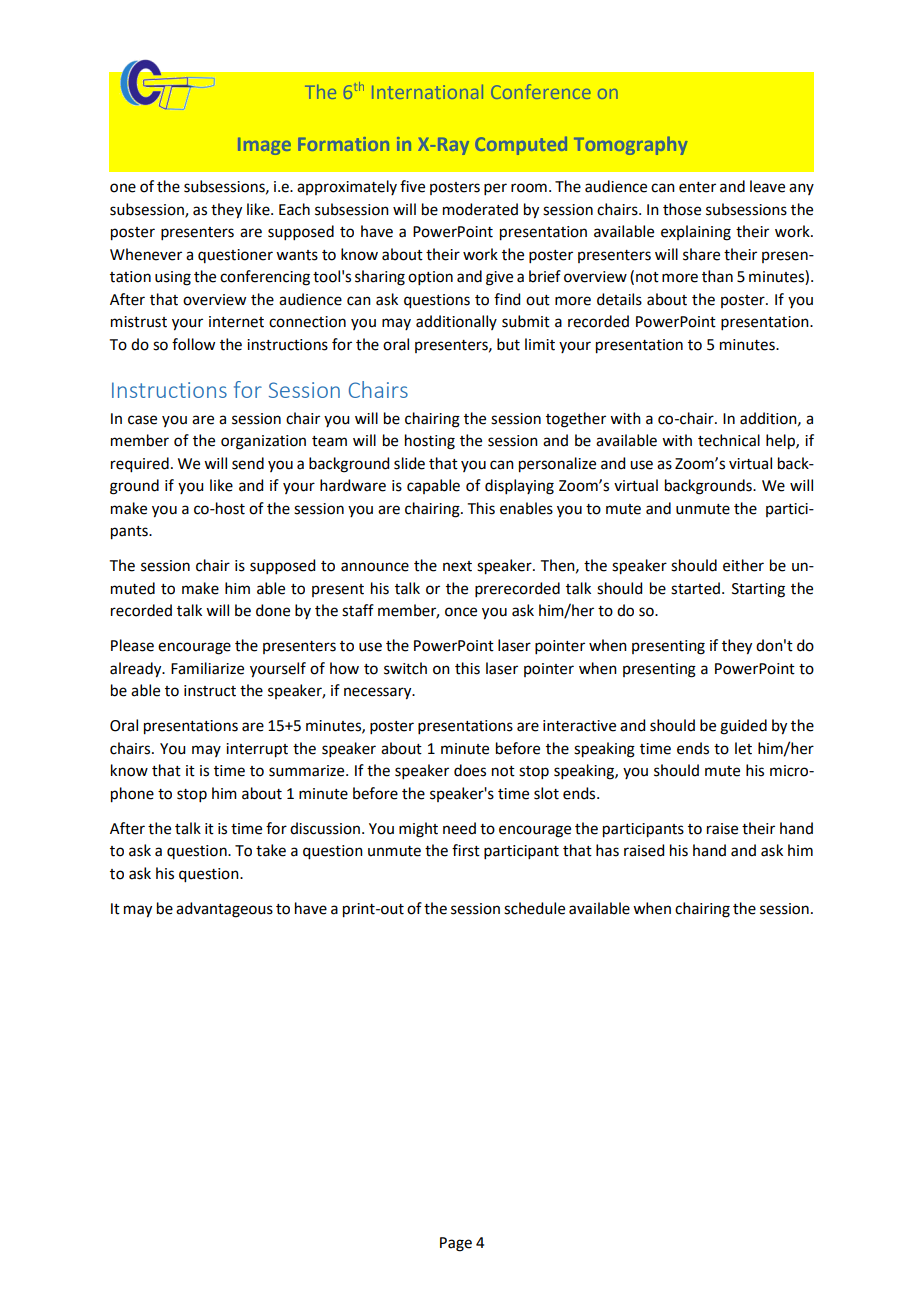 The height and width of the screenshot is (1308, 924). Describe the element at coordinates (607, 850) in the screenshot. I see `has` at that location.
